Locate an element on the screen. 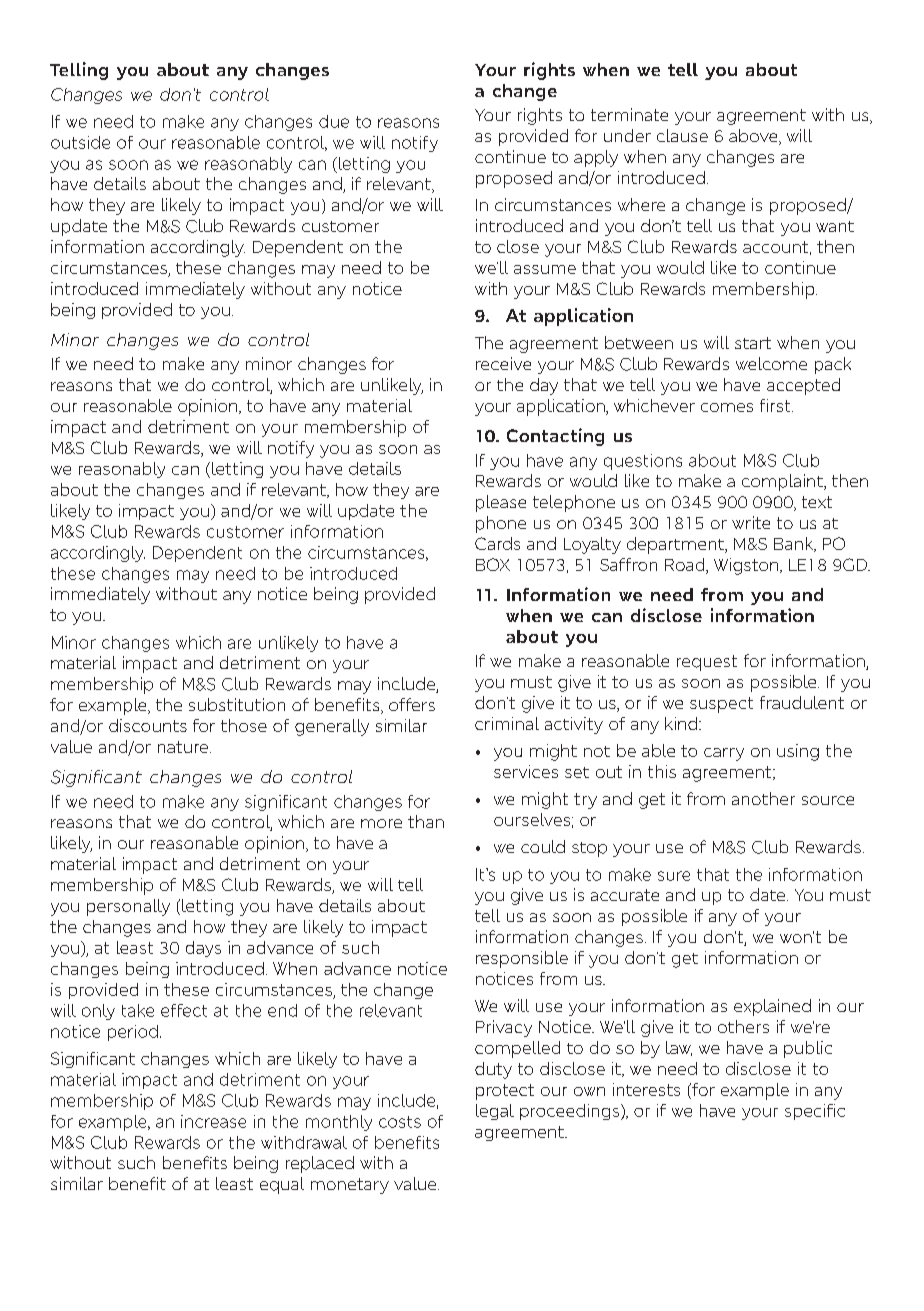 This screenshot has width=924, height=1311. due is located at coordinates (334, 121).
